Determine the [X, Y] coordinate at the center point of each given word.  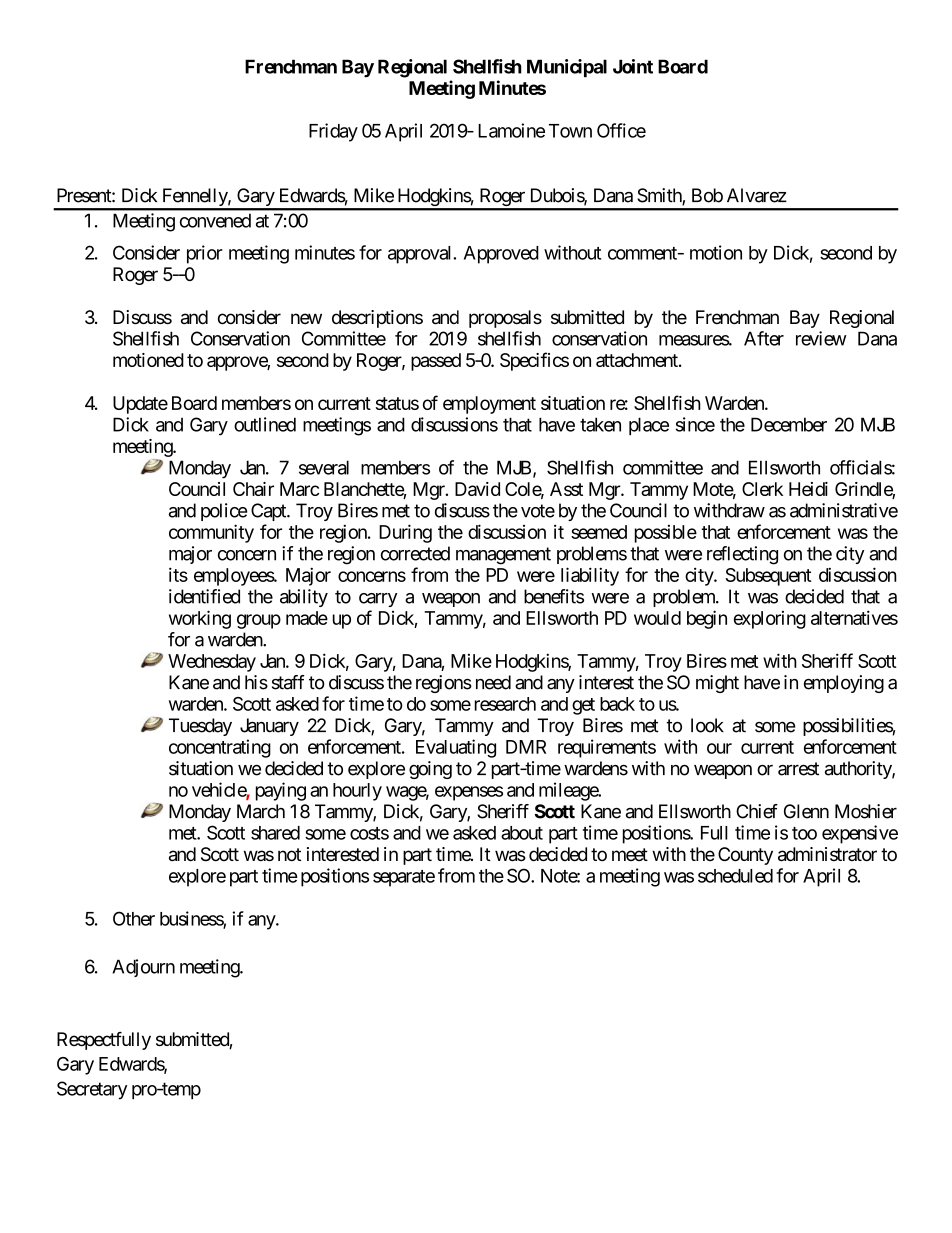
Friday [333, 132]
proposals [505, 319]
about [522, 833]
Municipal [567, 68]
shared [275, 833]
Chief [757, 811]
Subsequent [768, 577]
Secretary [92, 1090]
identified [204, 596]
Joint [633, 66]
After [764, 338]
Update [140, 405]
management [503, 556]
